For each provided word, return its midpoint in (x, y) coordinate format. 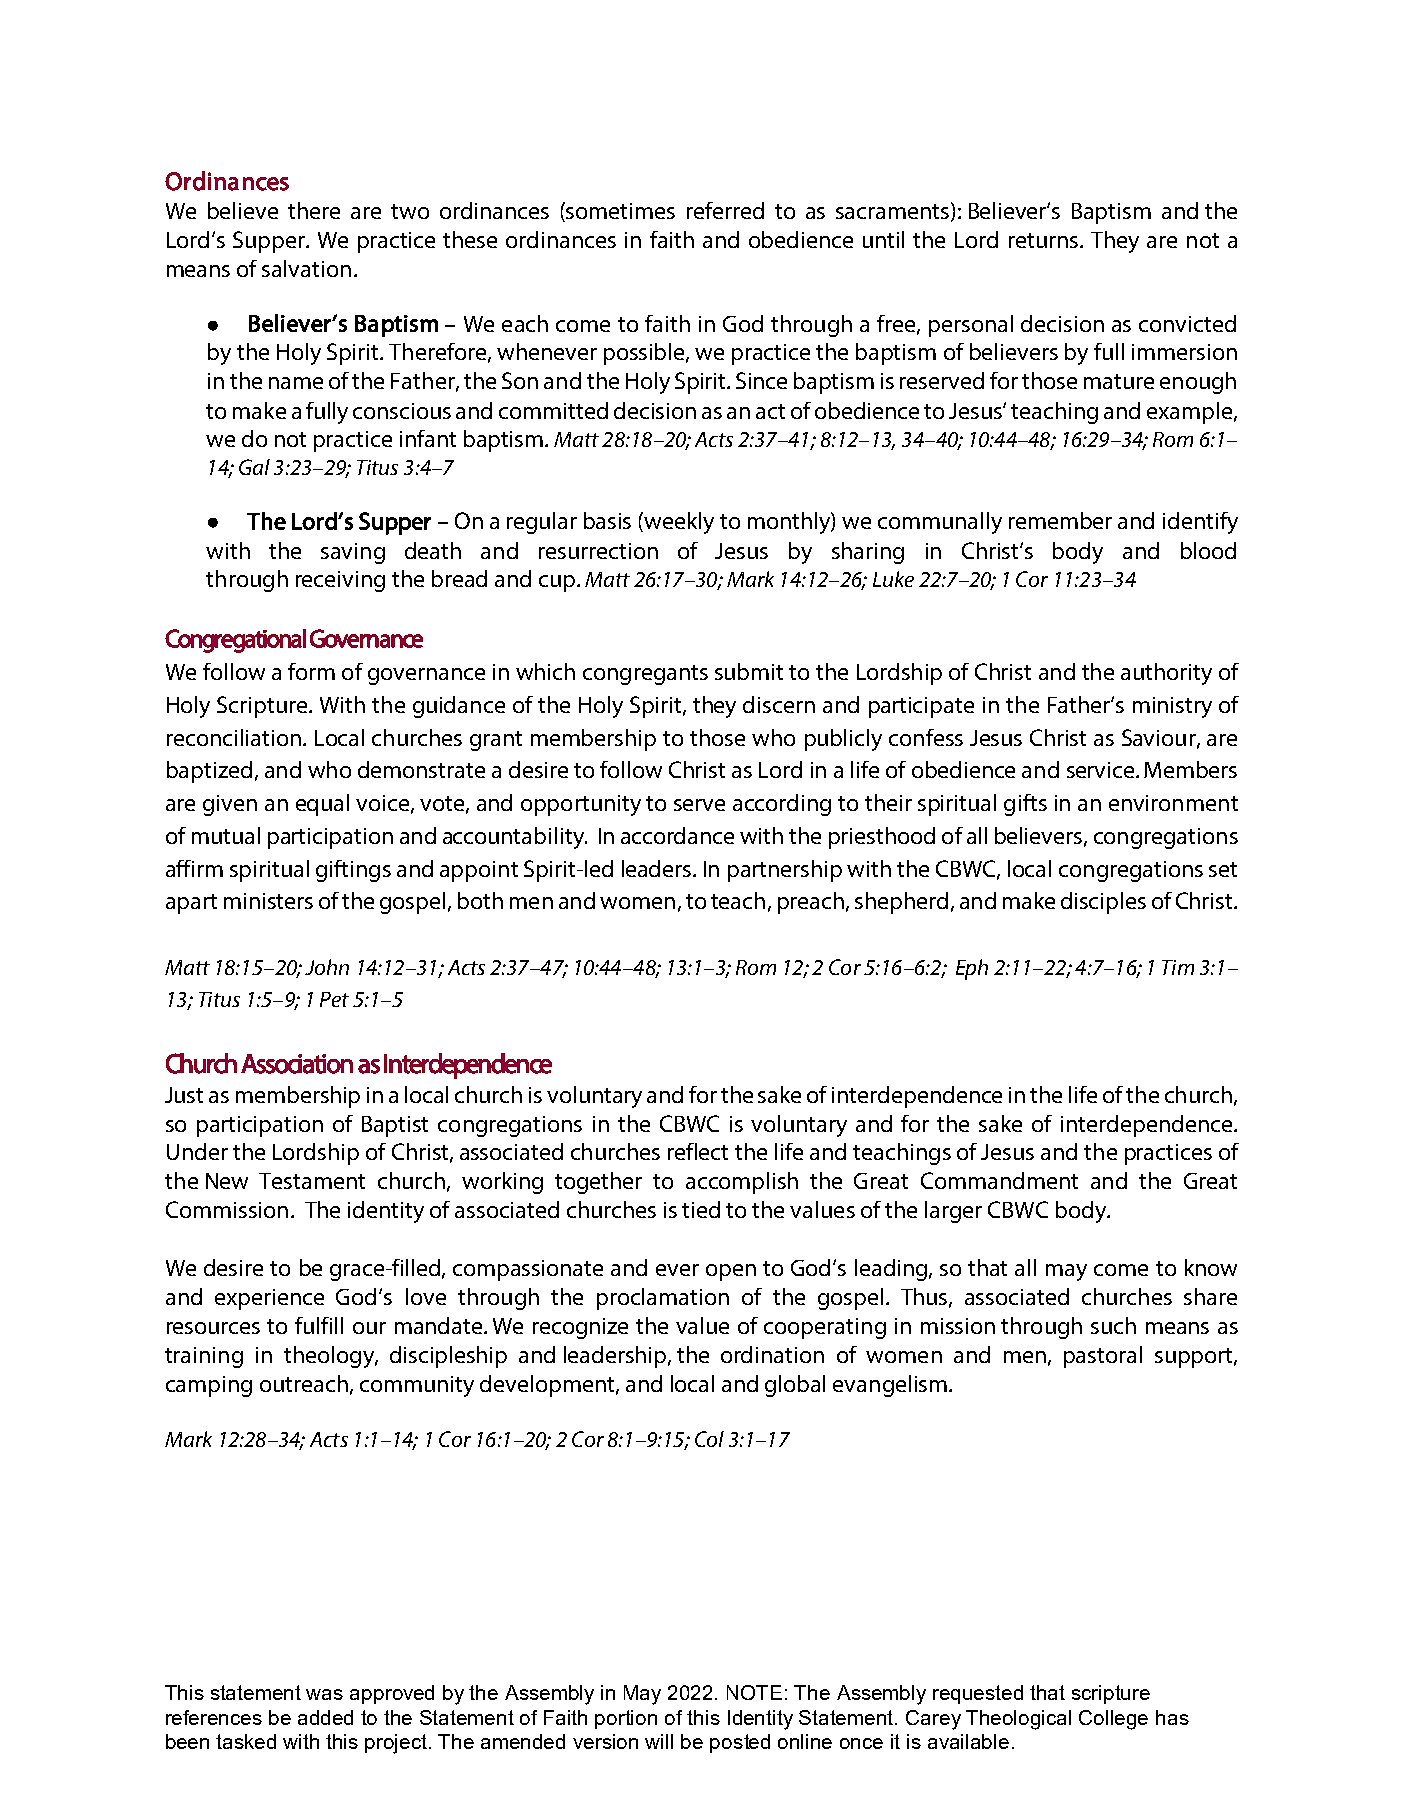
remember (1060, 520)
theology (330, 1357)
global (795, 1386)
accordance (677, 835)
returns (1045, 240)
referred (725, 210)
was (324, 1694)
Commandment (999, 1180)
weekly (679, 523)
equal (322, 805)
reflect (698, 1151)
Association (297, 1064)
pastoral (1103, 1357)
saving (353, 553)
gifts (1025, 805)
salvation (306, 268)
